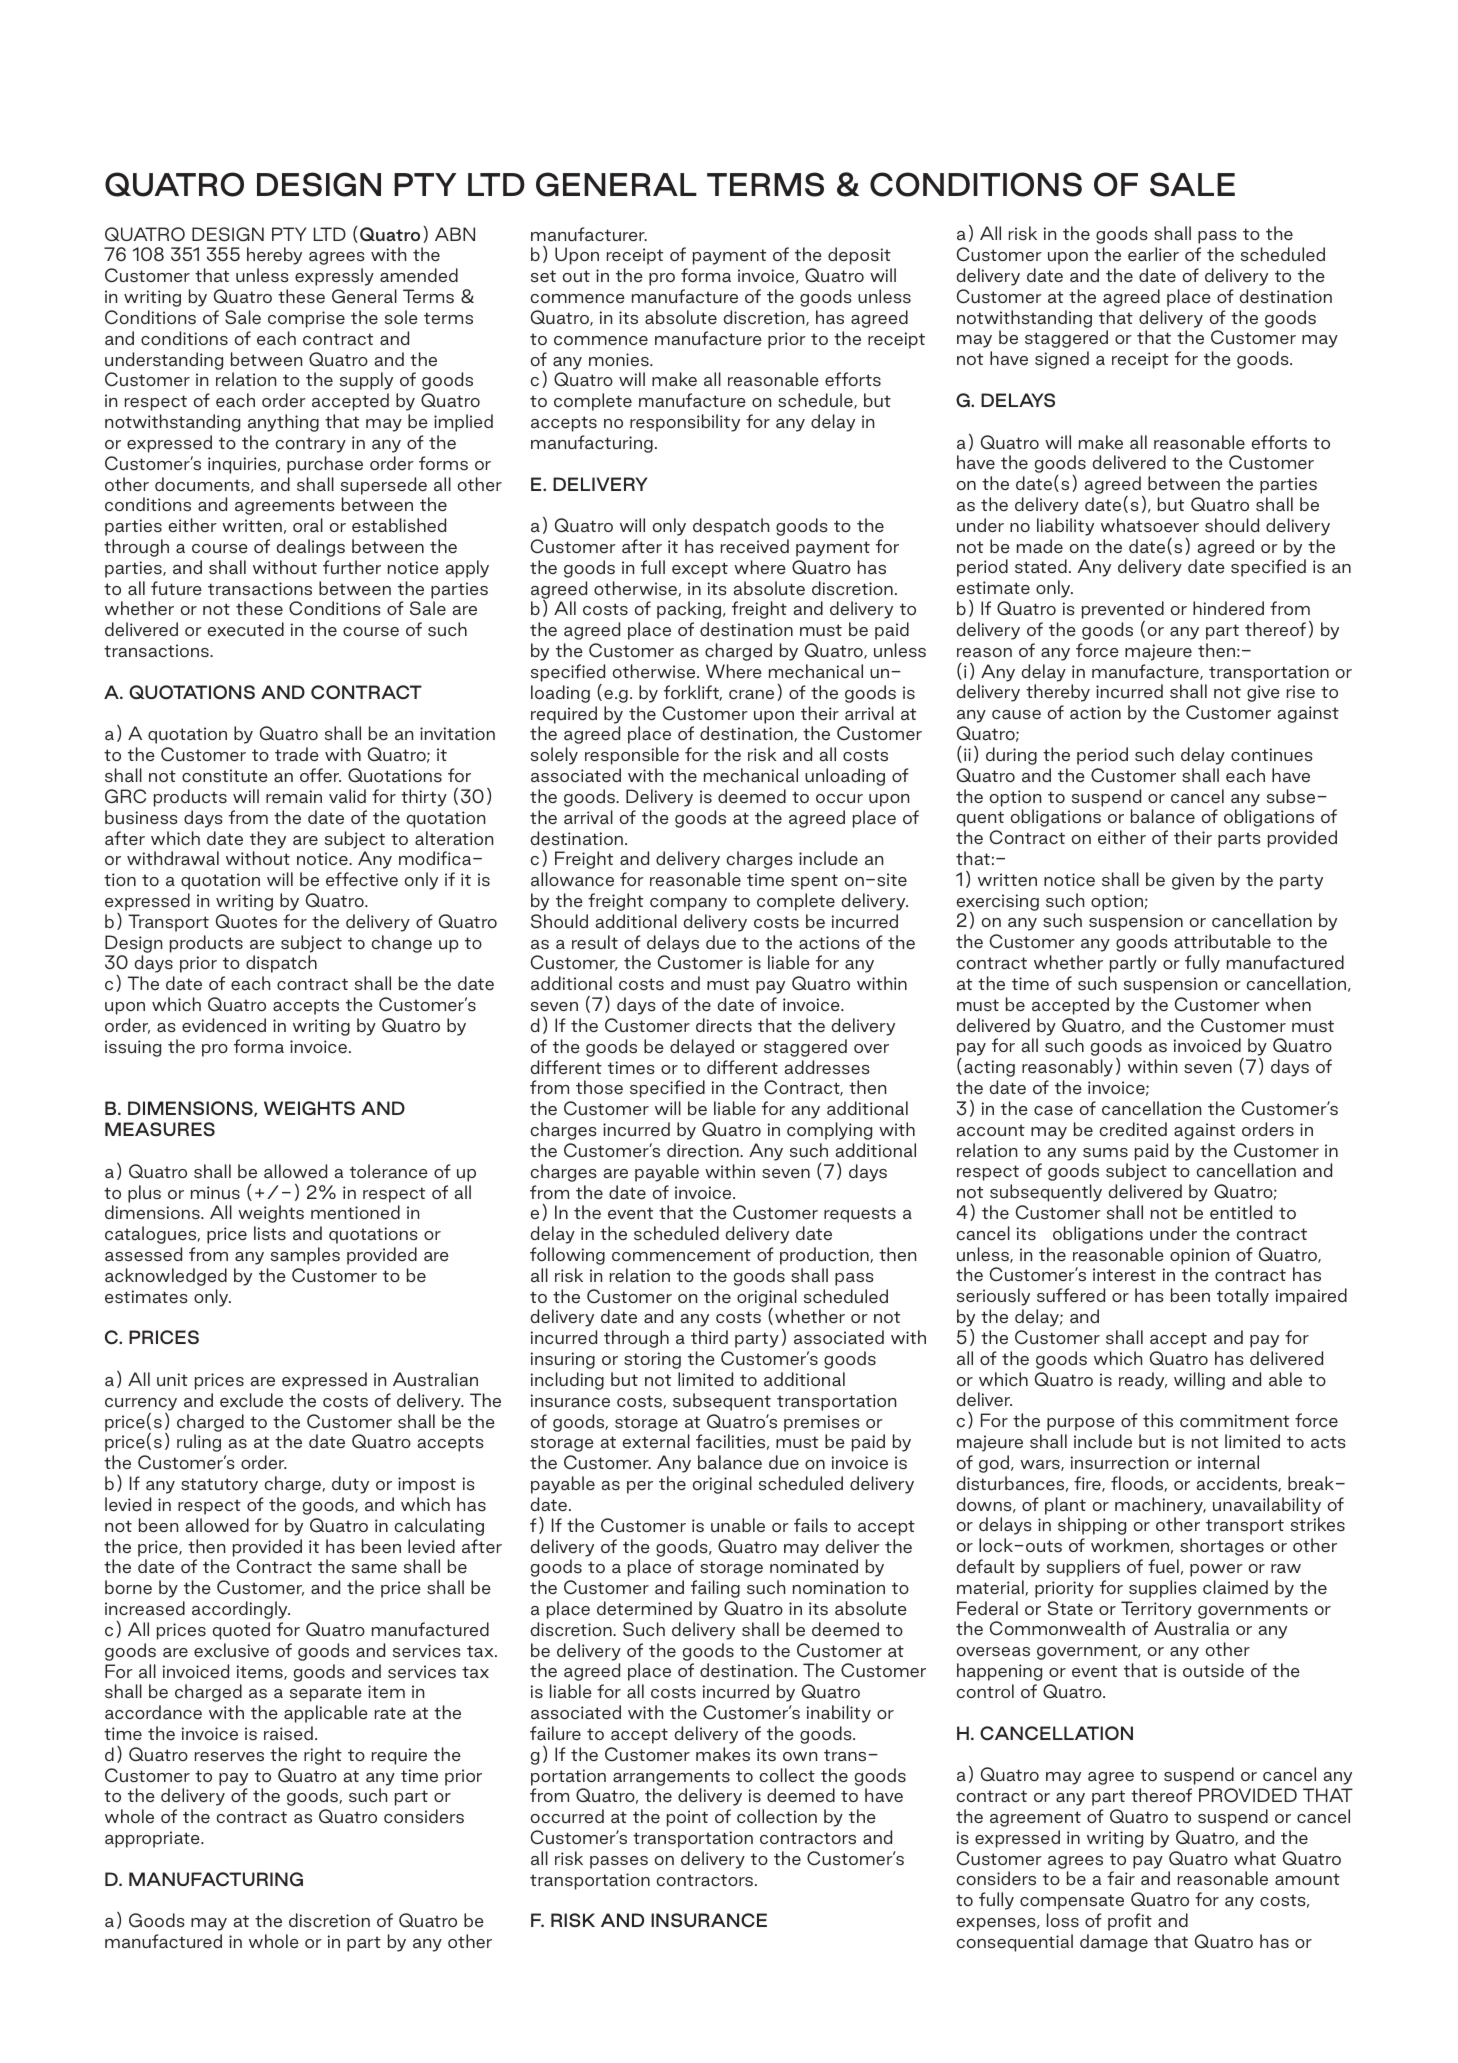 This screenshot has height=2063, width=1458. I want to click on executed, so click(245, 629).
